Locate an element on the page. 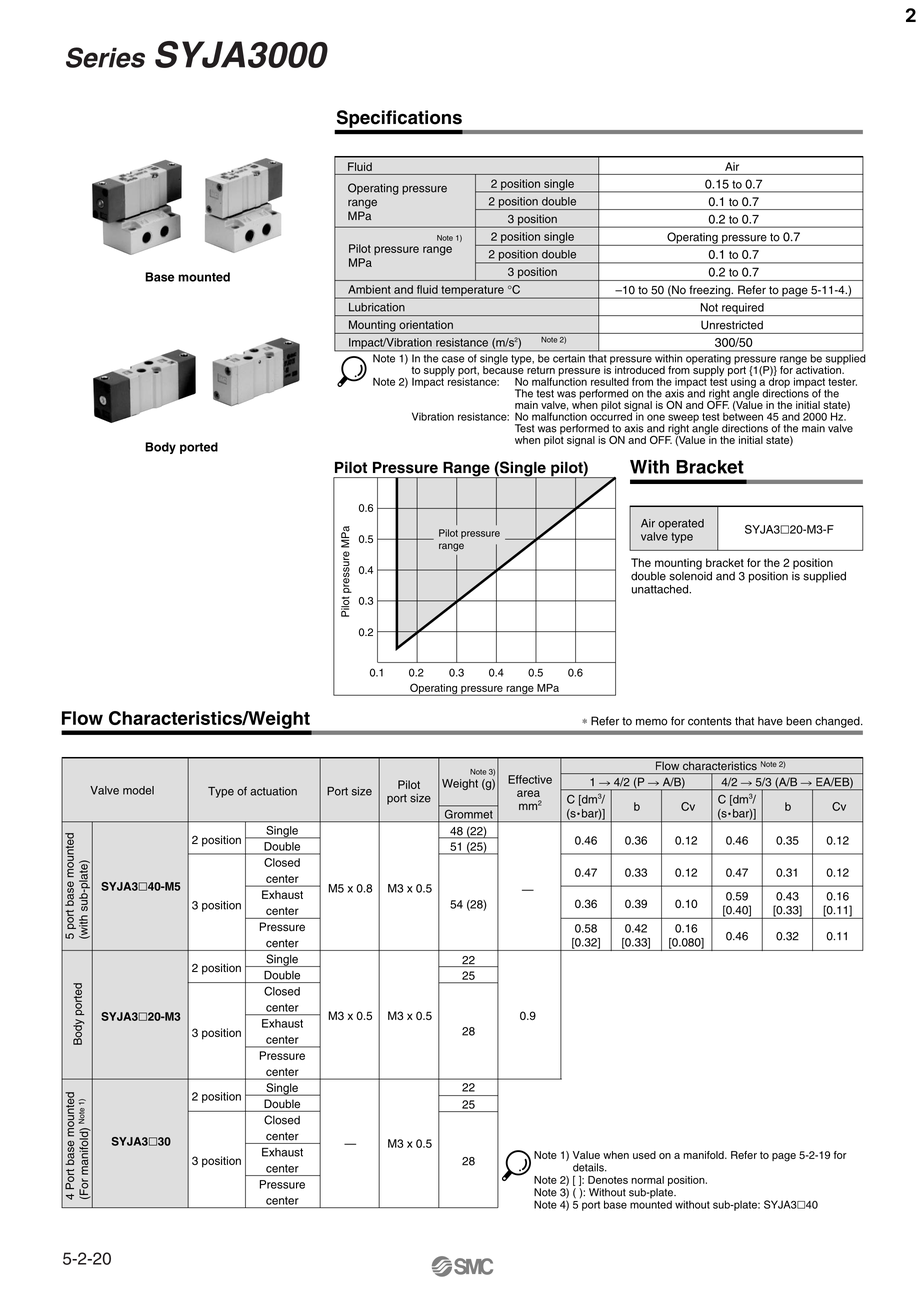 The height and width of the page is (1308, 924). solenoid is located at coordinates (690, 575).
